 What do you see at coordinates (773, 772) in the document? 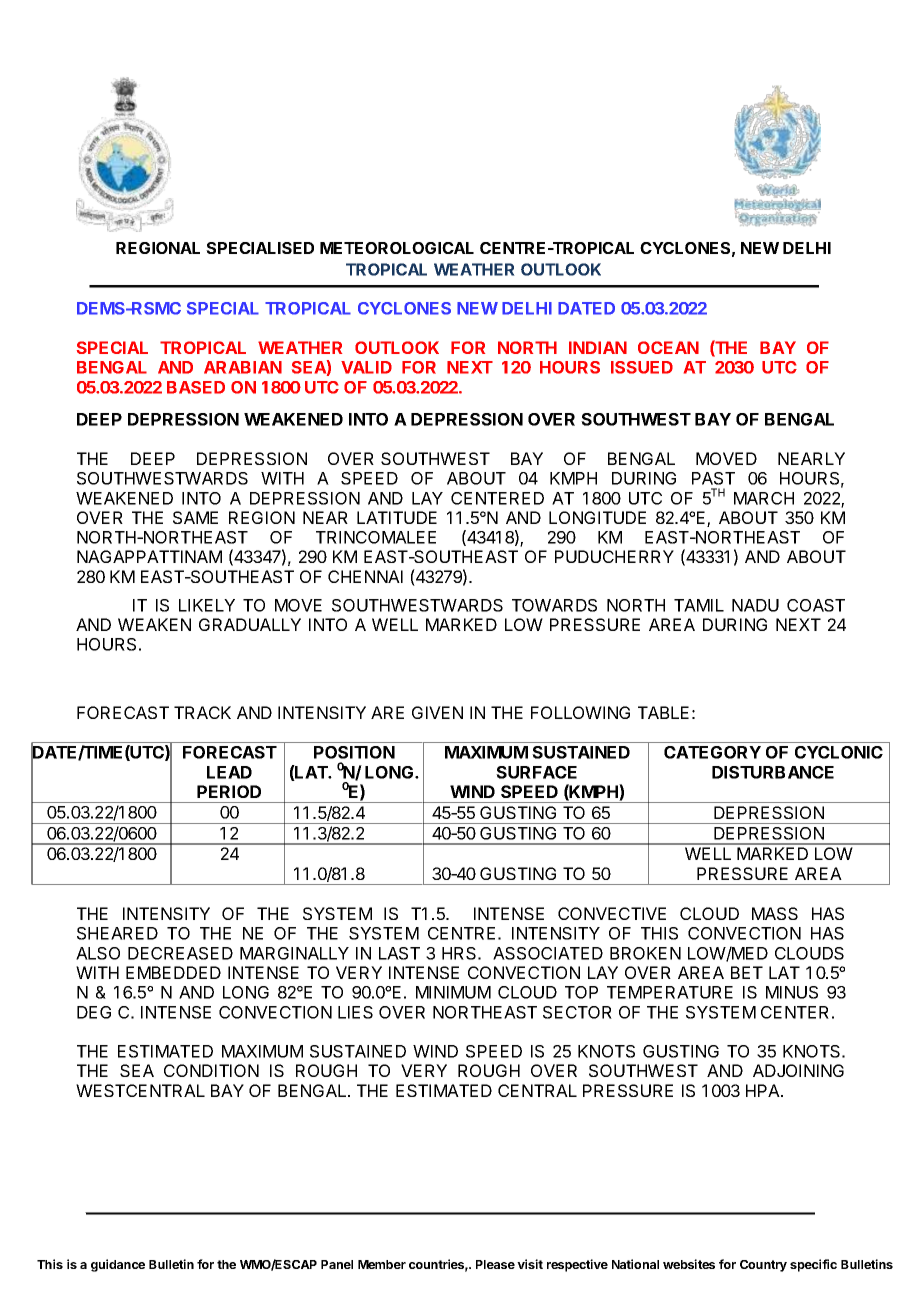
I see `DISTURBANCE` at bounding box center [773, 772].
